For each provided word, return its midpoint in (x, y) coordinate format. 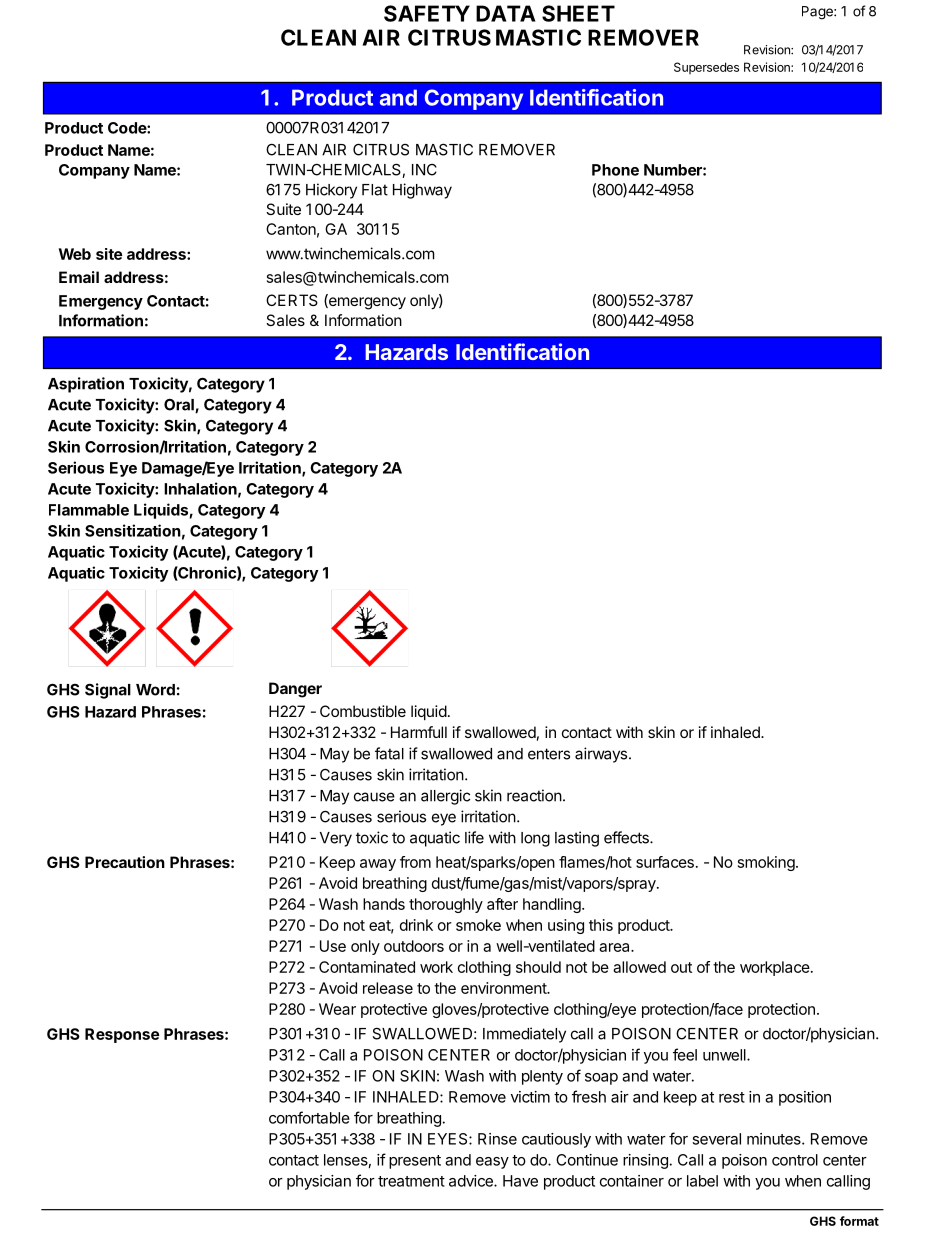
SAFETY (427, 13)
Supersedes (706, 68)
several (716, 1139)
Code (128, 128)
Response (122, 1035)
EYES (449, 1139)
